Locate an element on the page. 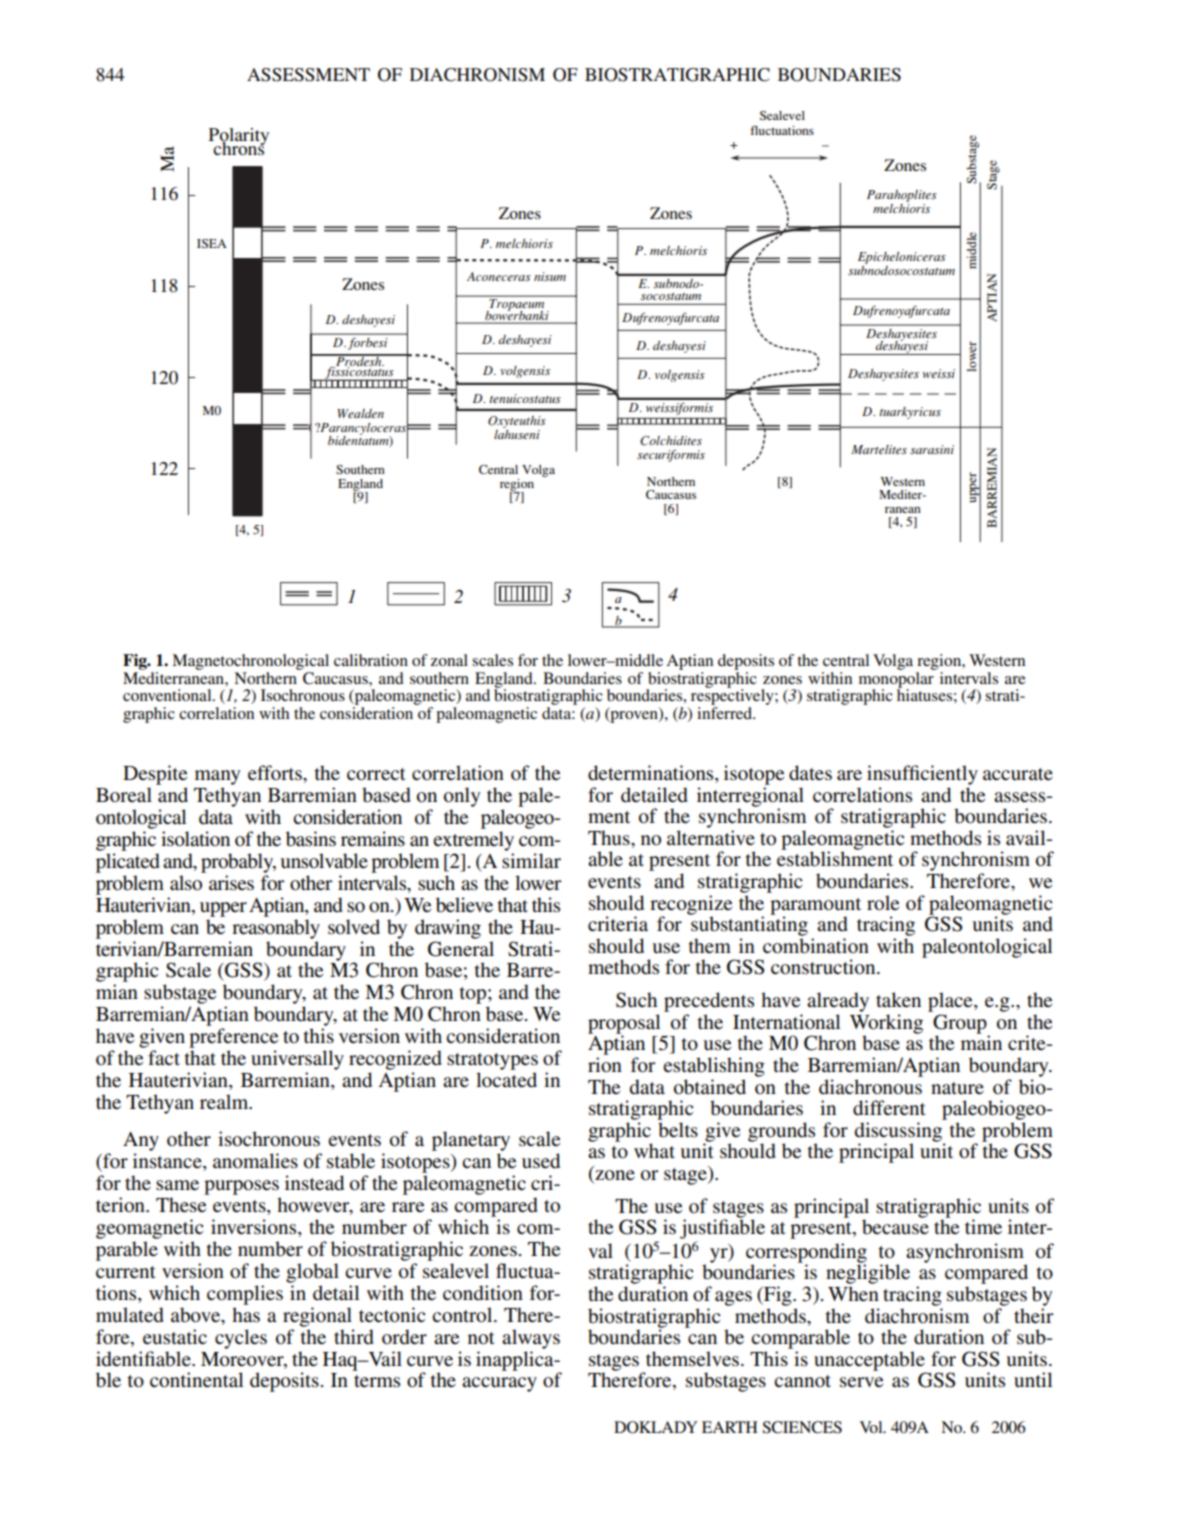  similar is located at coordinates (531, 861).
